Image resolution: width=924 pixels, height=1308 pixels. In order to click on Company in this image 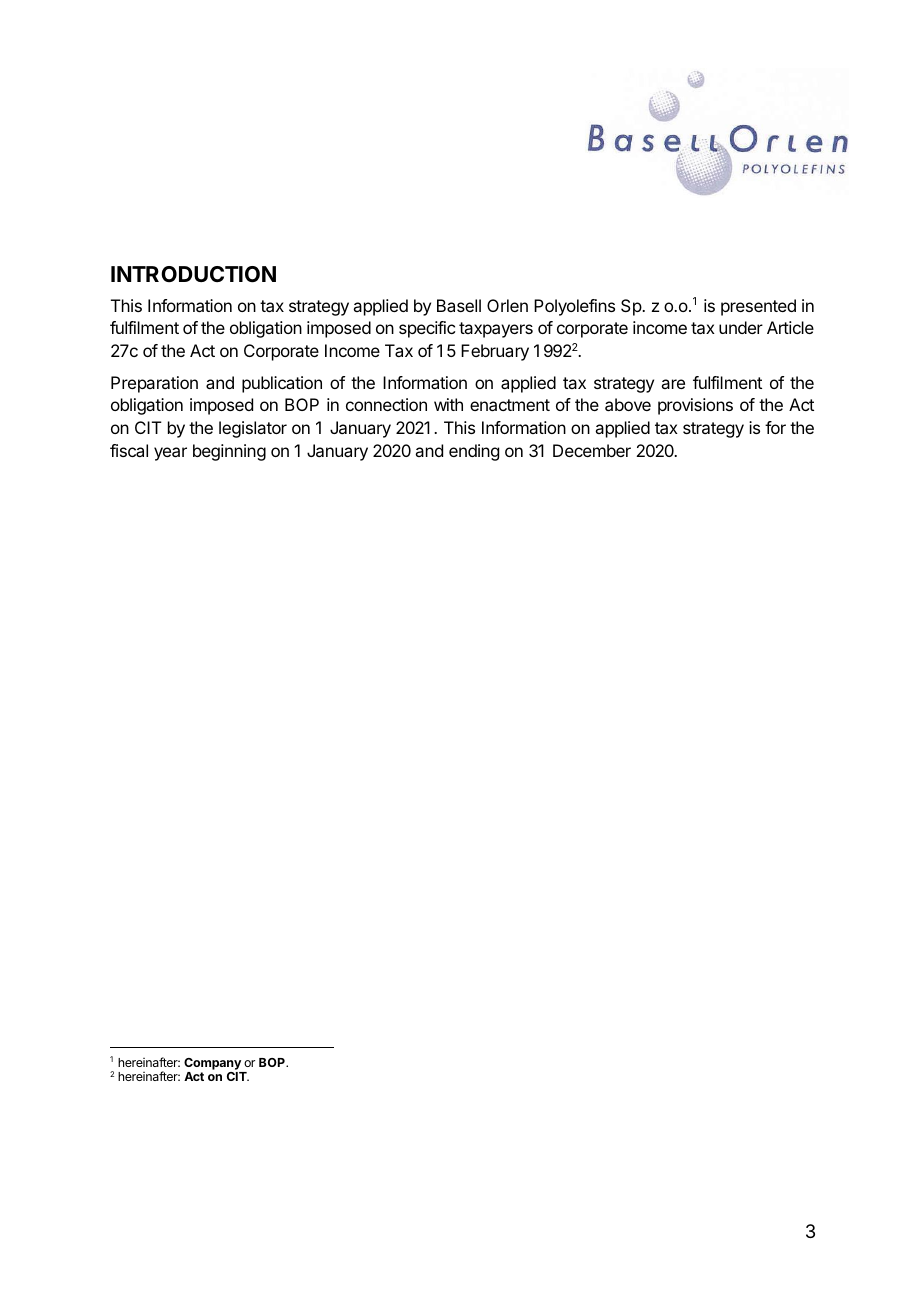, I will do `click(213, 1065)`.
